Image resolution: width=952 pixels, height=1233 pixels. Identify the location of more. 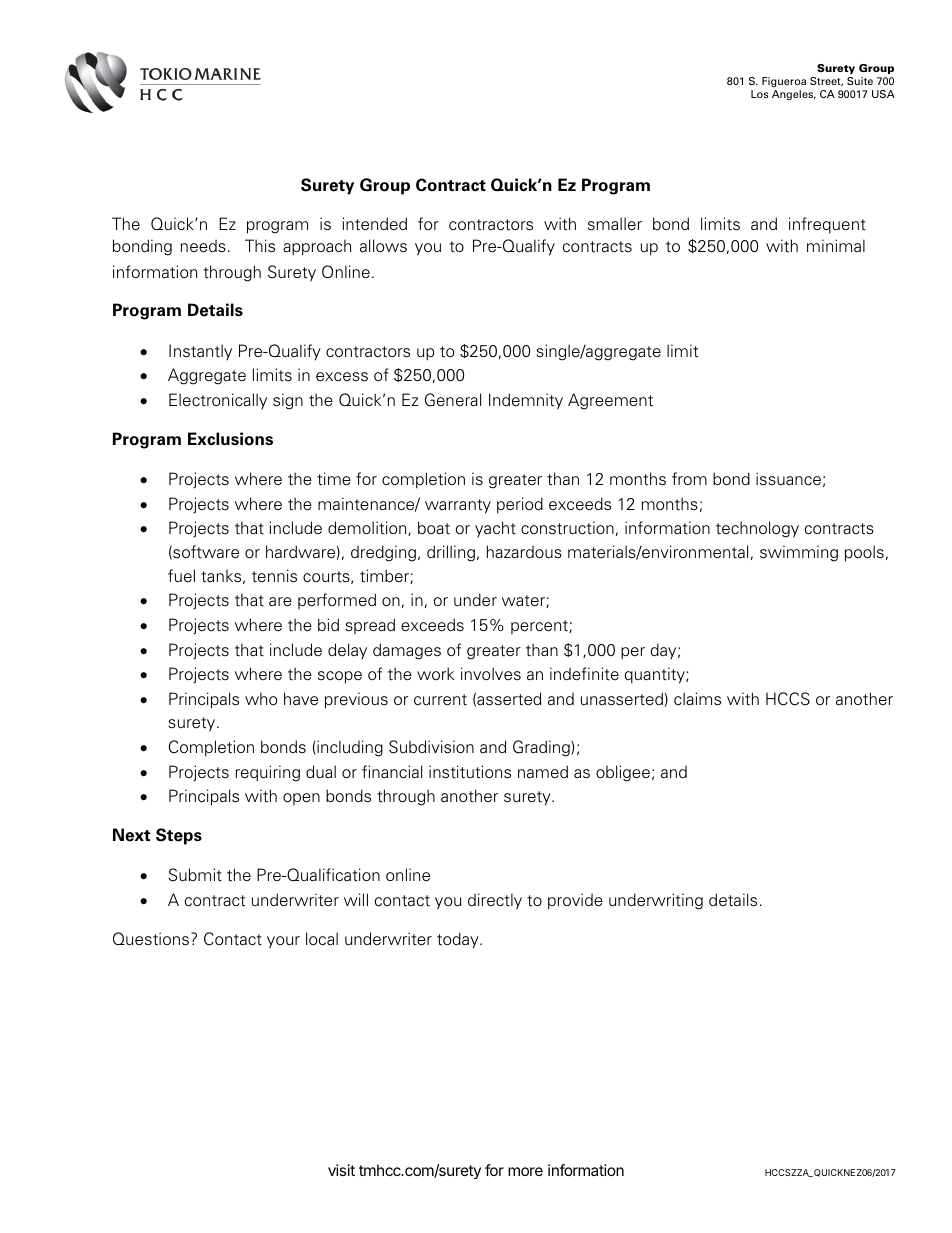
(525, 1171).
